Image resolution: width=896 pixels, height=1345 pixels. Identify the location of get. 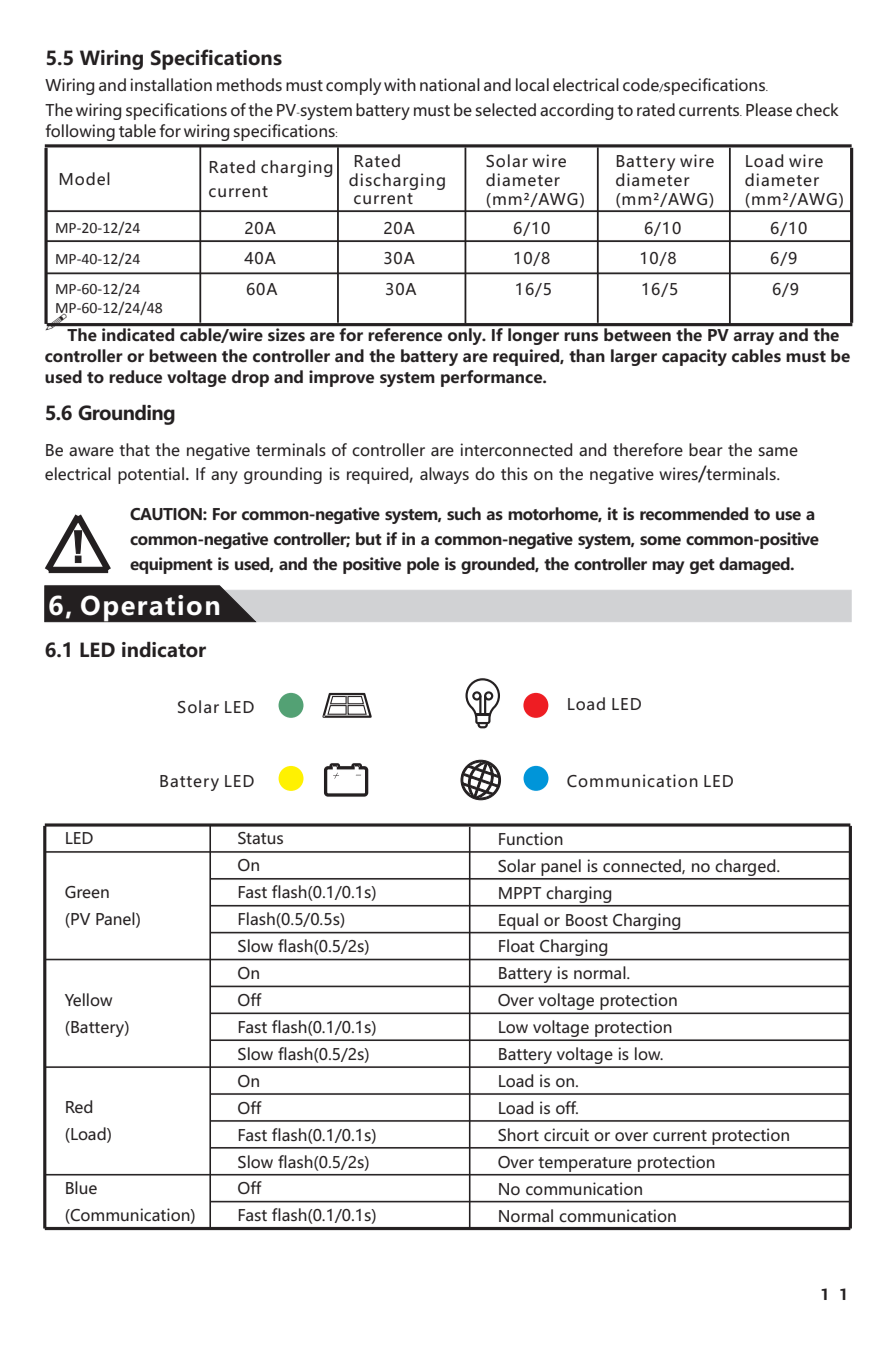
(702, 566).
